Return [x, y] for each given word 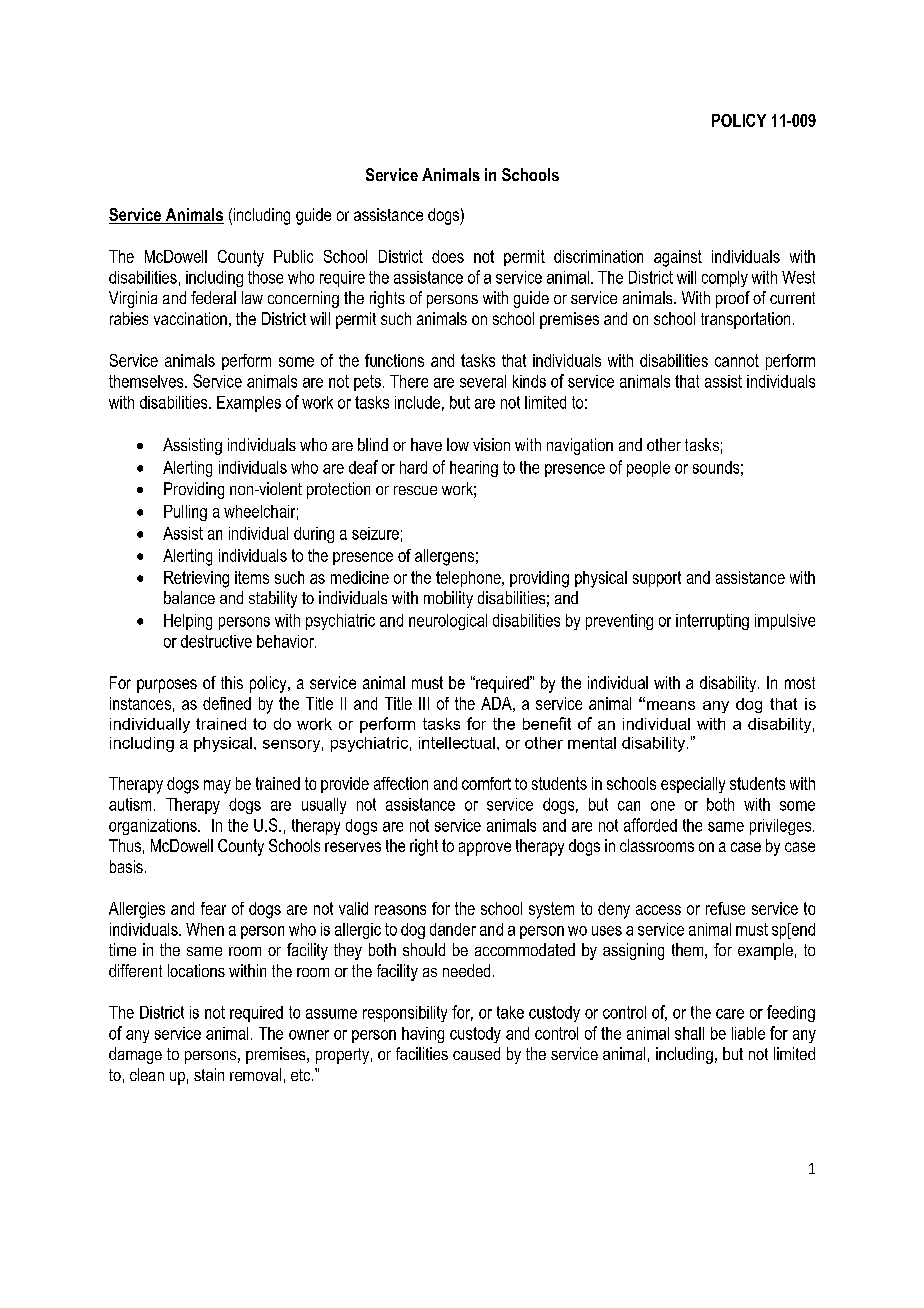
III [424, 703]
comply [725, 279]
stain [209, 1074]
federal [213, 297]
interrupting [712, 622]
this [232, 682]
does [448, 256]
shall [689, 1033]
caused [476, 1053]
